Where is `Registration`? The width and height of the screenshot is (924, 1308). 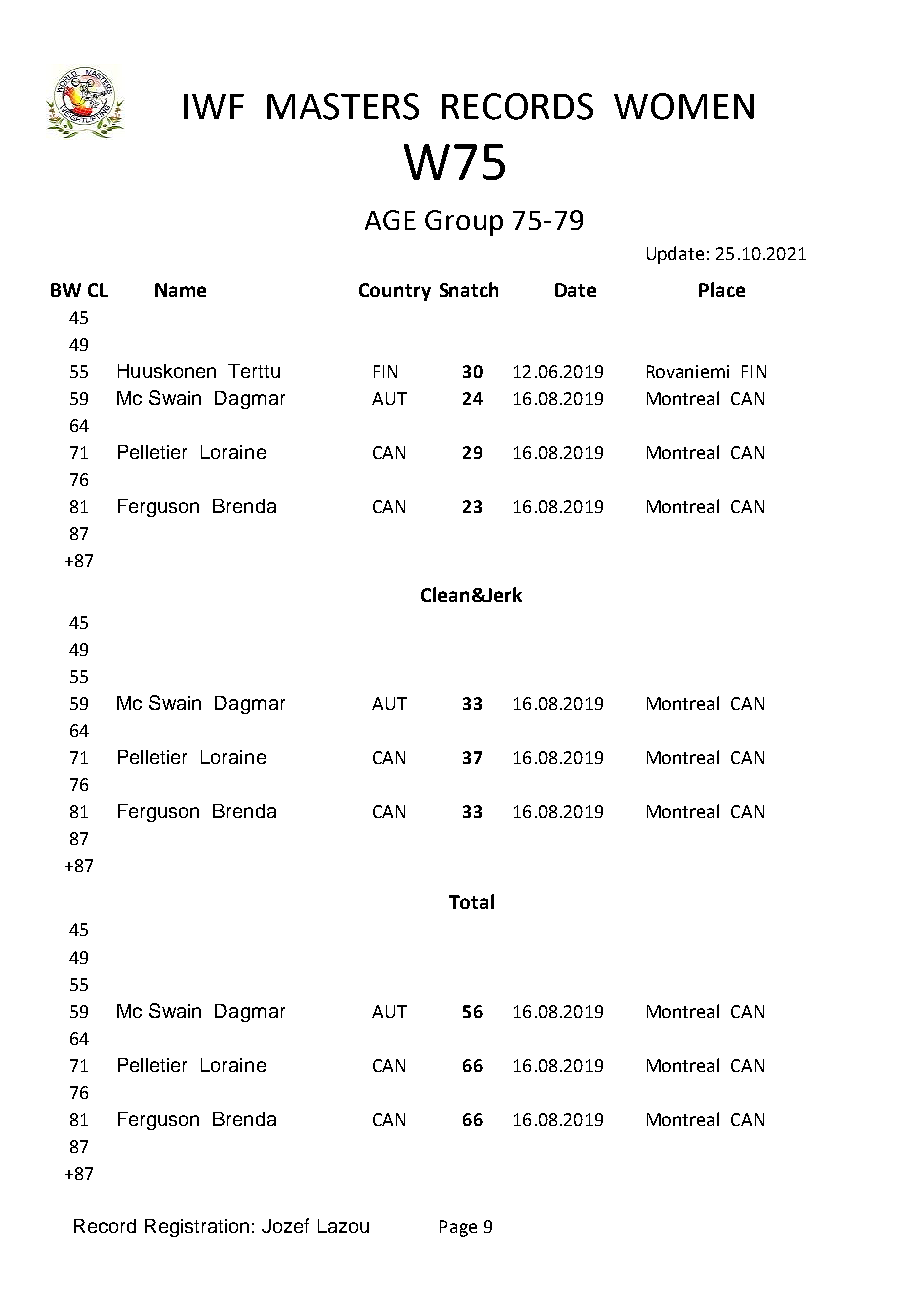
Registration is located at coordinates (197, 1228).
